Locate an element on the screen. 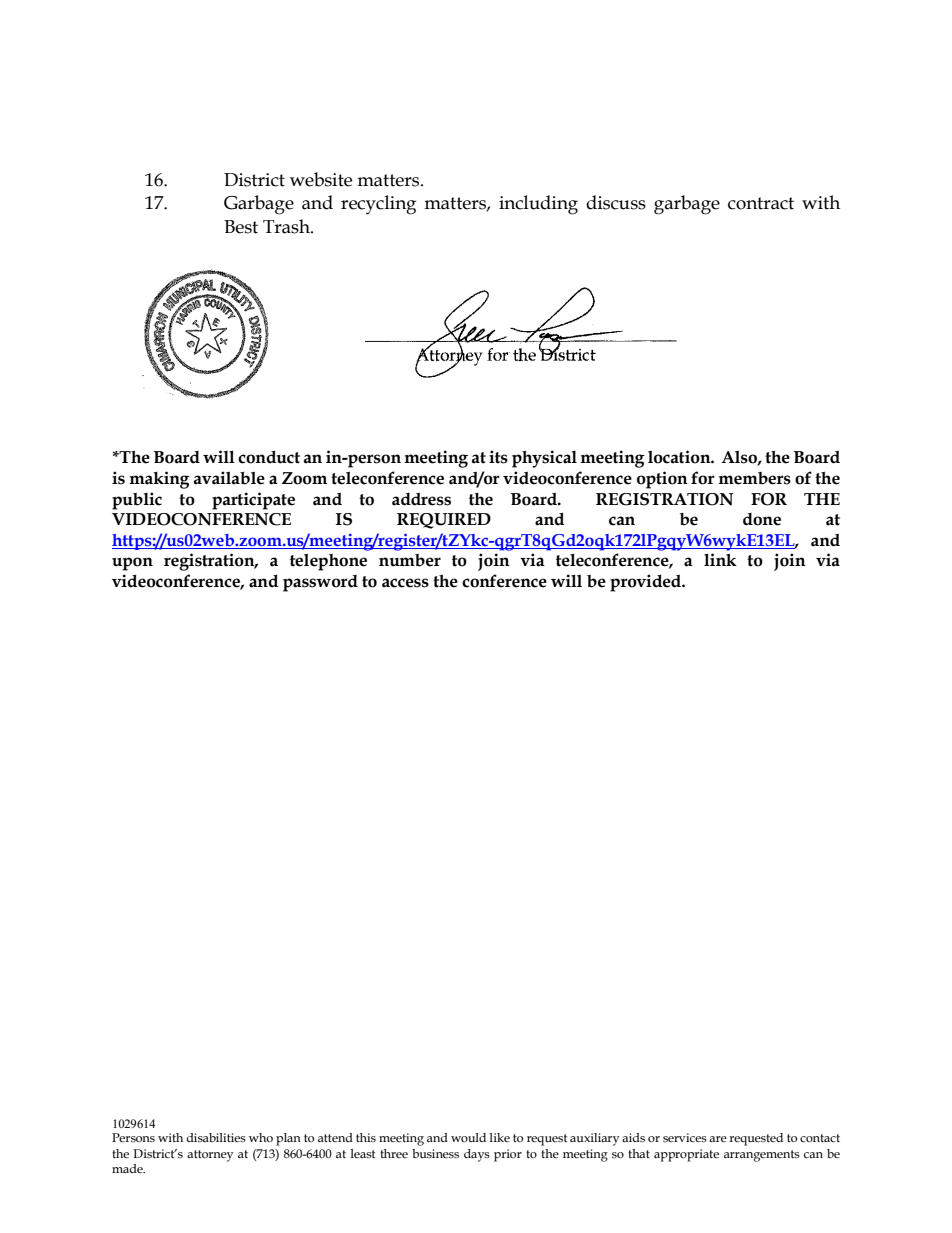 Image resolution: width=952 pixels, height=1233 pixels. including is located at coordinates (538, 205).
